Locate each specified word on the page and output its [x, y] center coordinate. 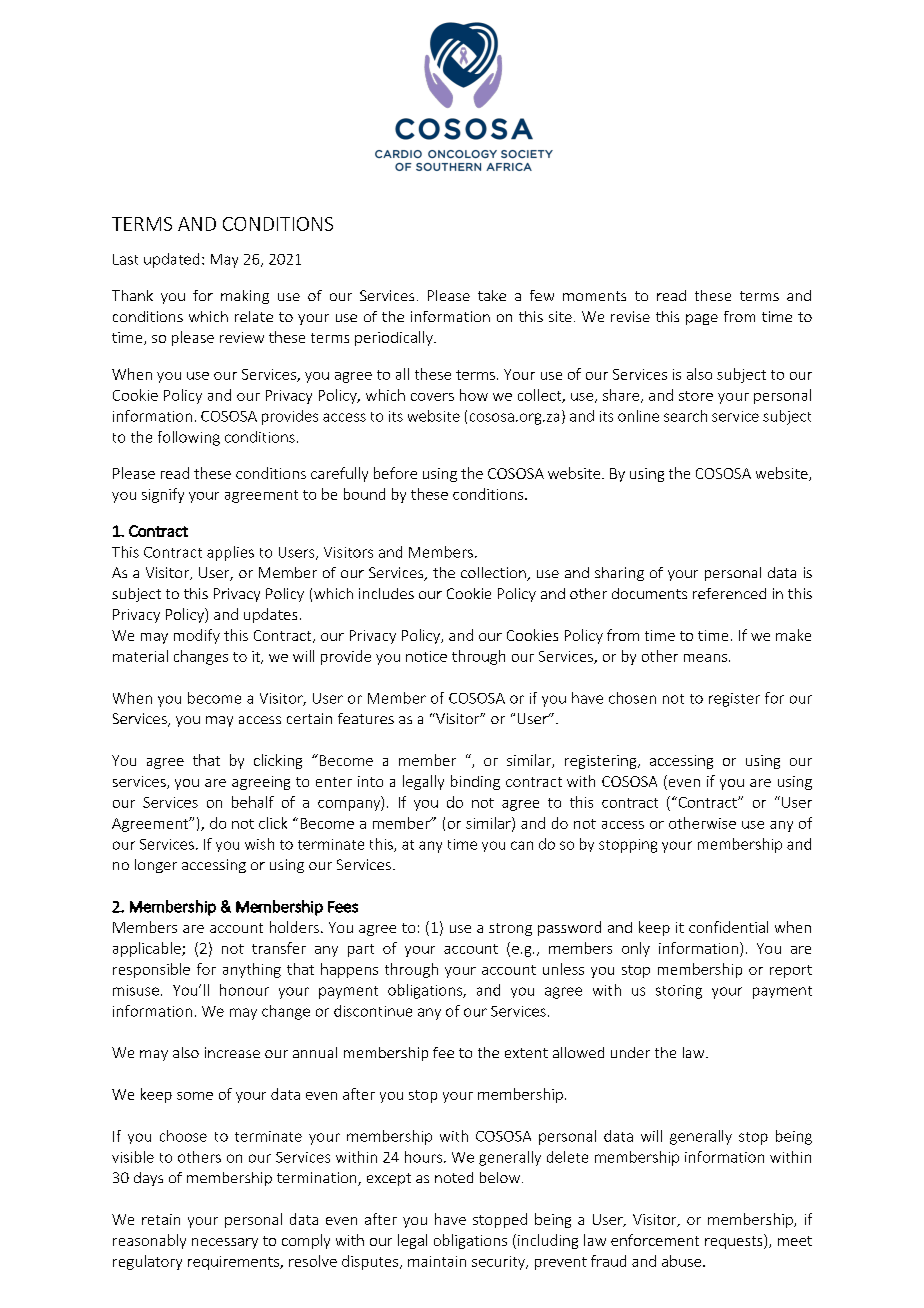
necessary [225, 1243]
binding [475, 782]
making [245, 297]
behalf [253, 802]
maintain [437, 1261]
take [492, 295]
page [702, 319]
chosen [632, 698]
